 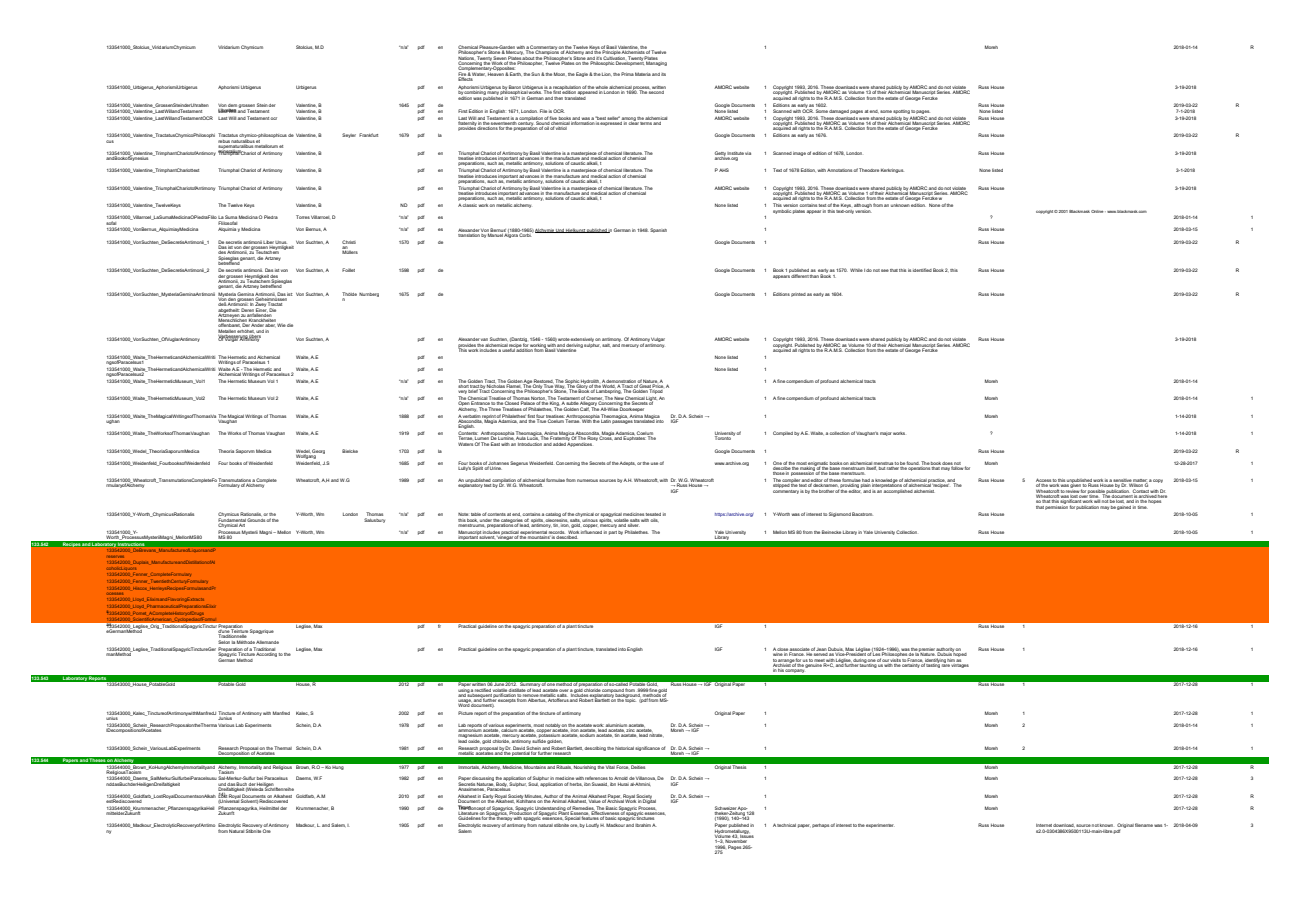 I want to click on Ibrahim, so click(x=643, y=825).
